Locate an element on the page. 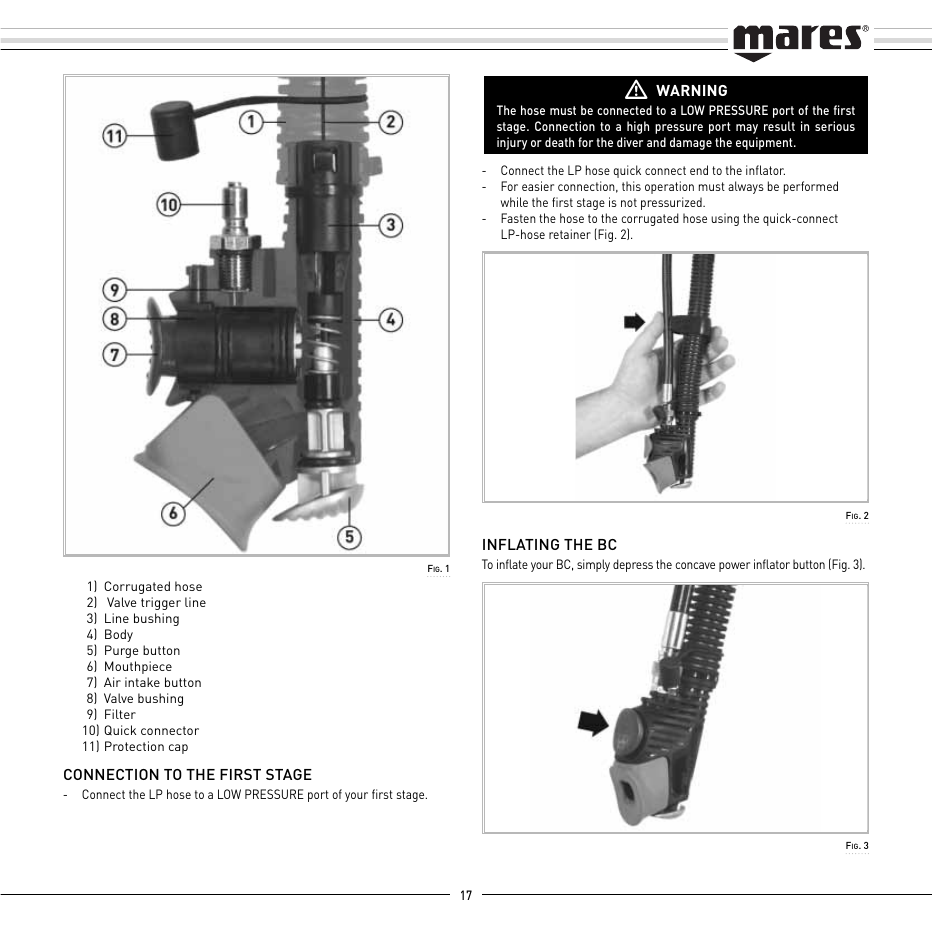 This image has width=932, height=932. equipment is located at coordinates (765, 143).
